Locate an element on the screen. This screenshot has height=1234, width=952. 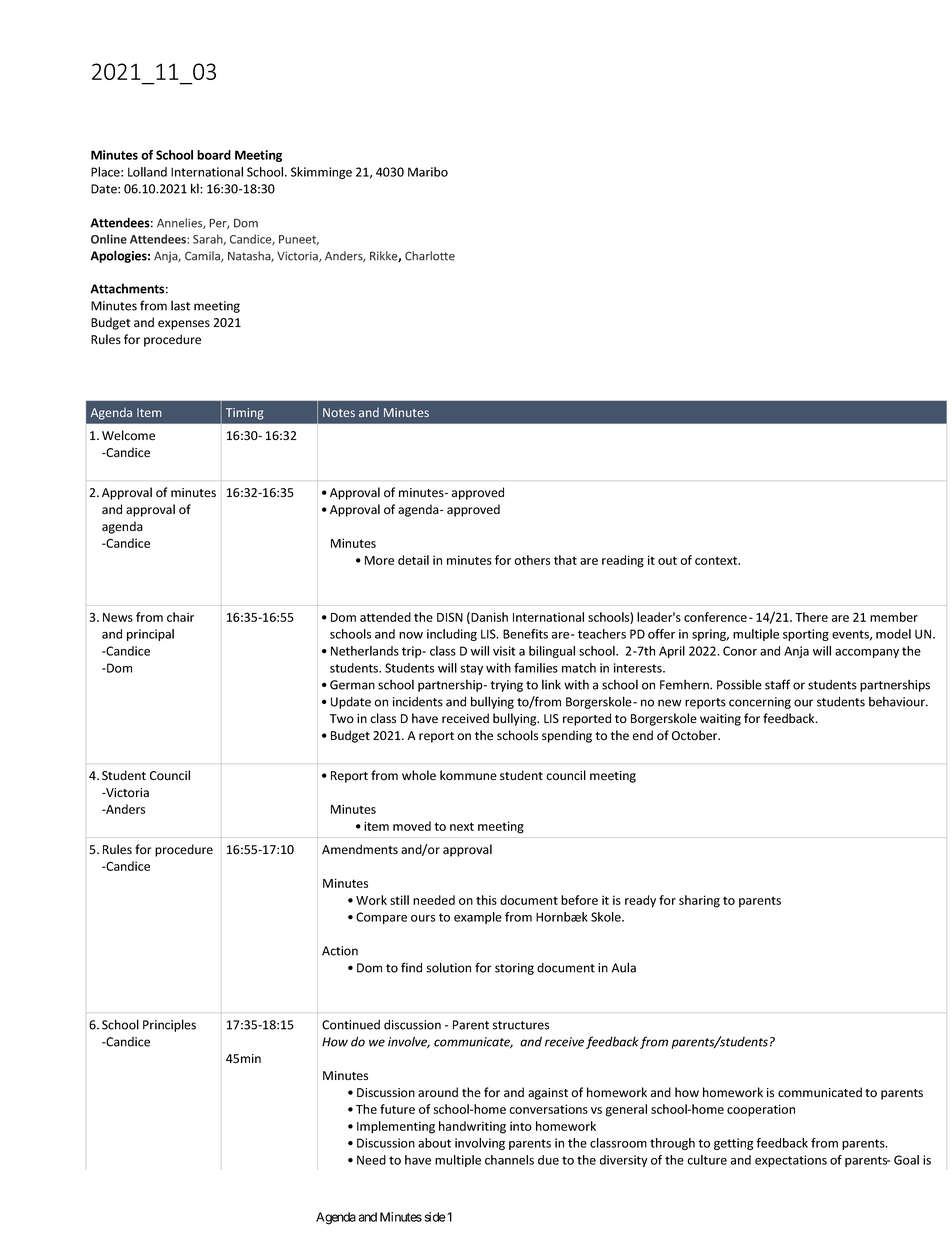
principal is located at coordinates (150, 635).
